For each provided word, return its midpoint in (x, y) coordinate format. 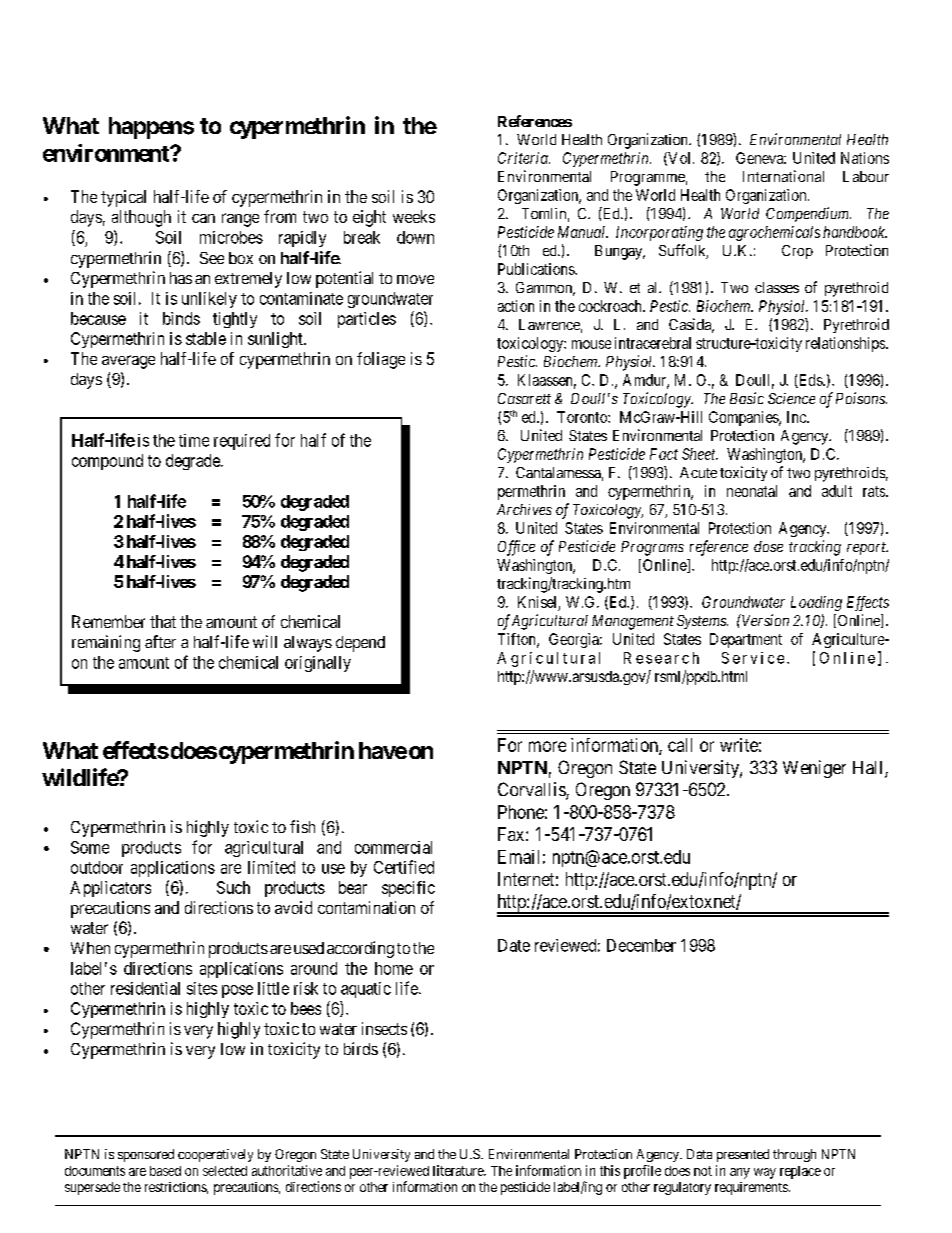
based (165, 1171)
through (794, 1155)
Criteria (524, 158)
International (783, 176)
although (141, 218)
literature (459, 1170)
